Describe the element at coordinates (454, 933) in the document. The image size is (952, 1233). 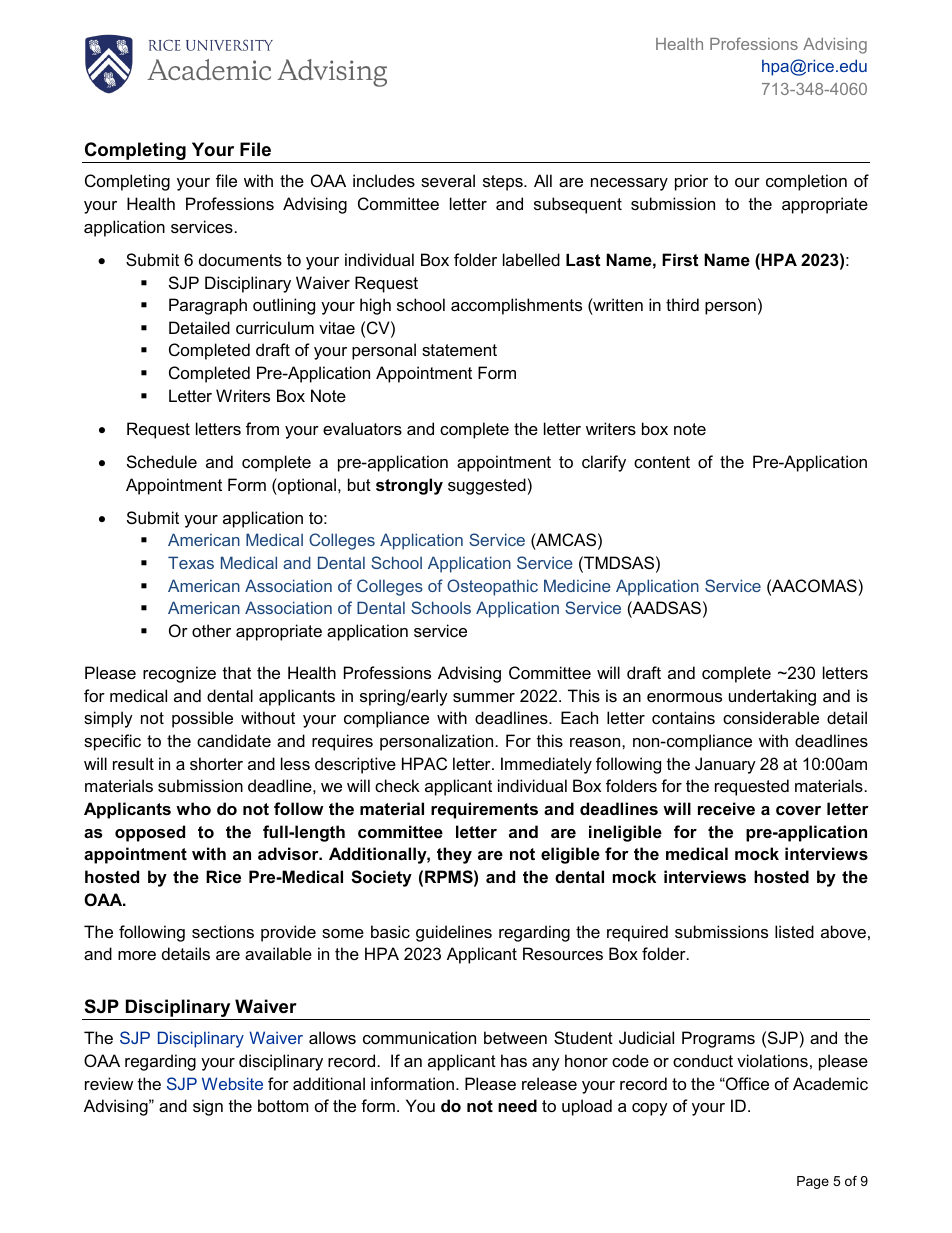
I see `guidelines` at that location.
